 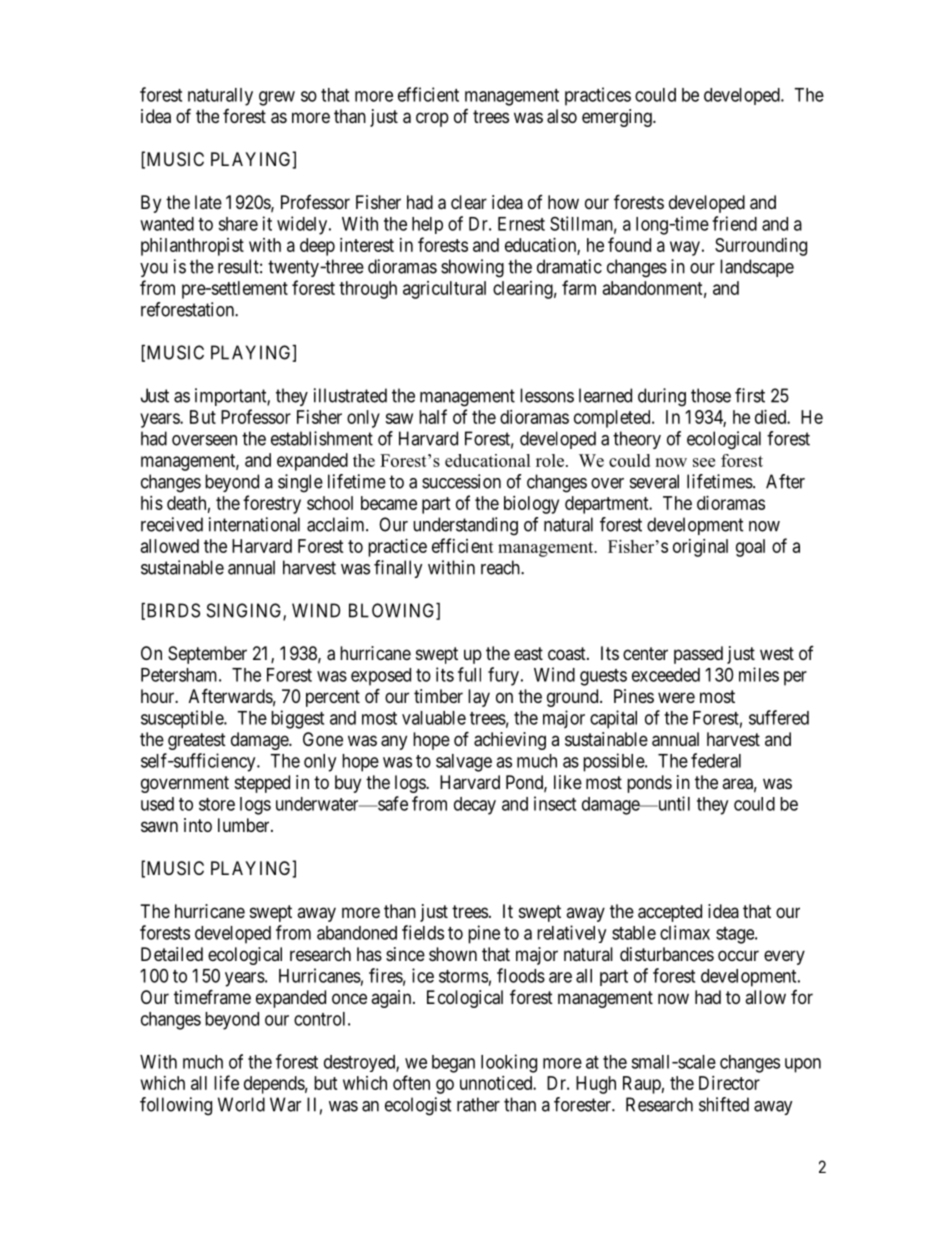 What do you see at coordinates (453, 1064) in the document?
I see `began` at bounding box center [453, 1064].
